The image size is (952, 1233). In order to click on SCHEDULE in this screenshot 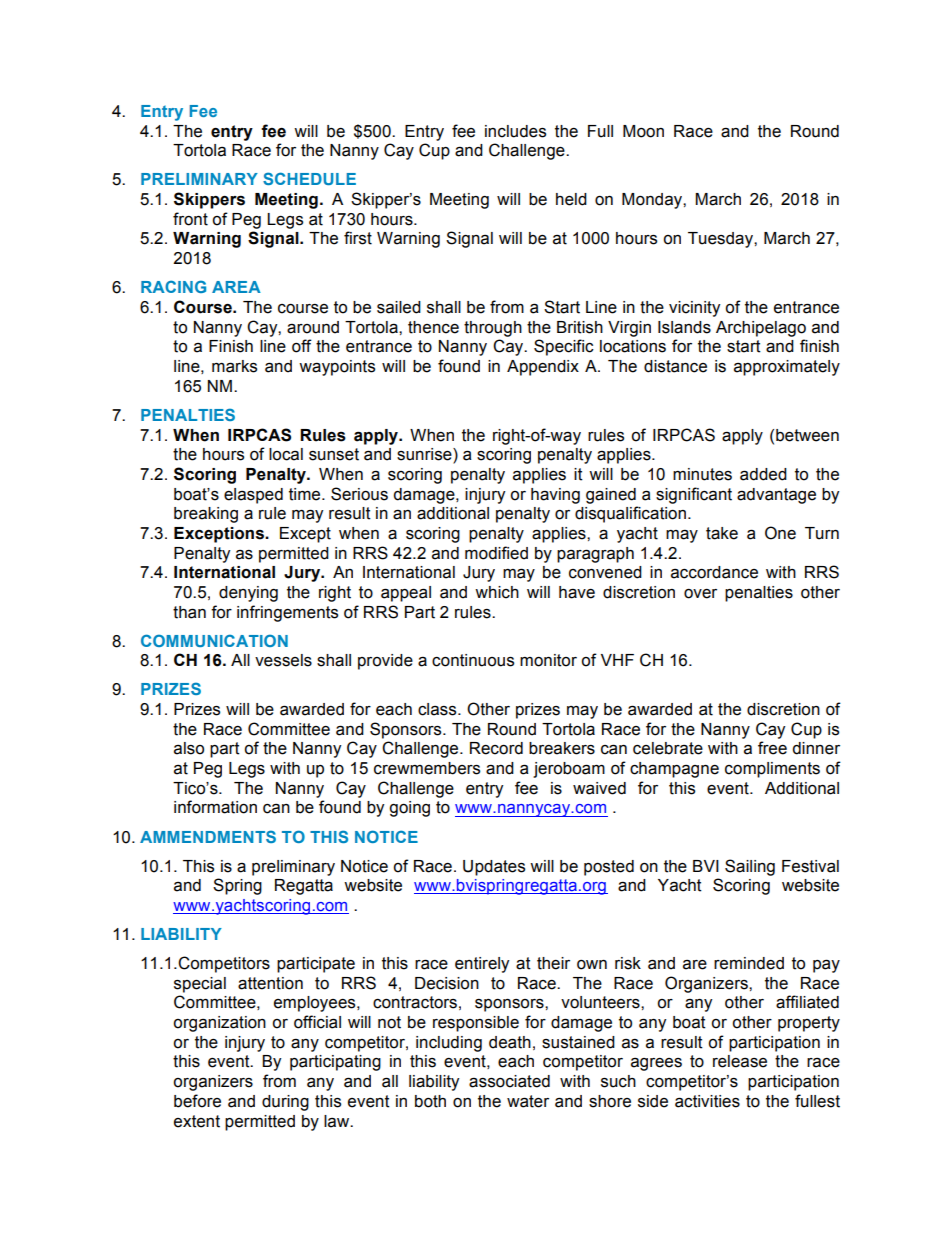, I will do `click(309, 178)`.
